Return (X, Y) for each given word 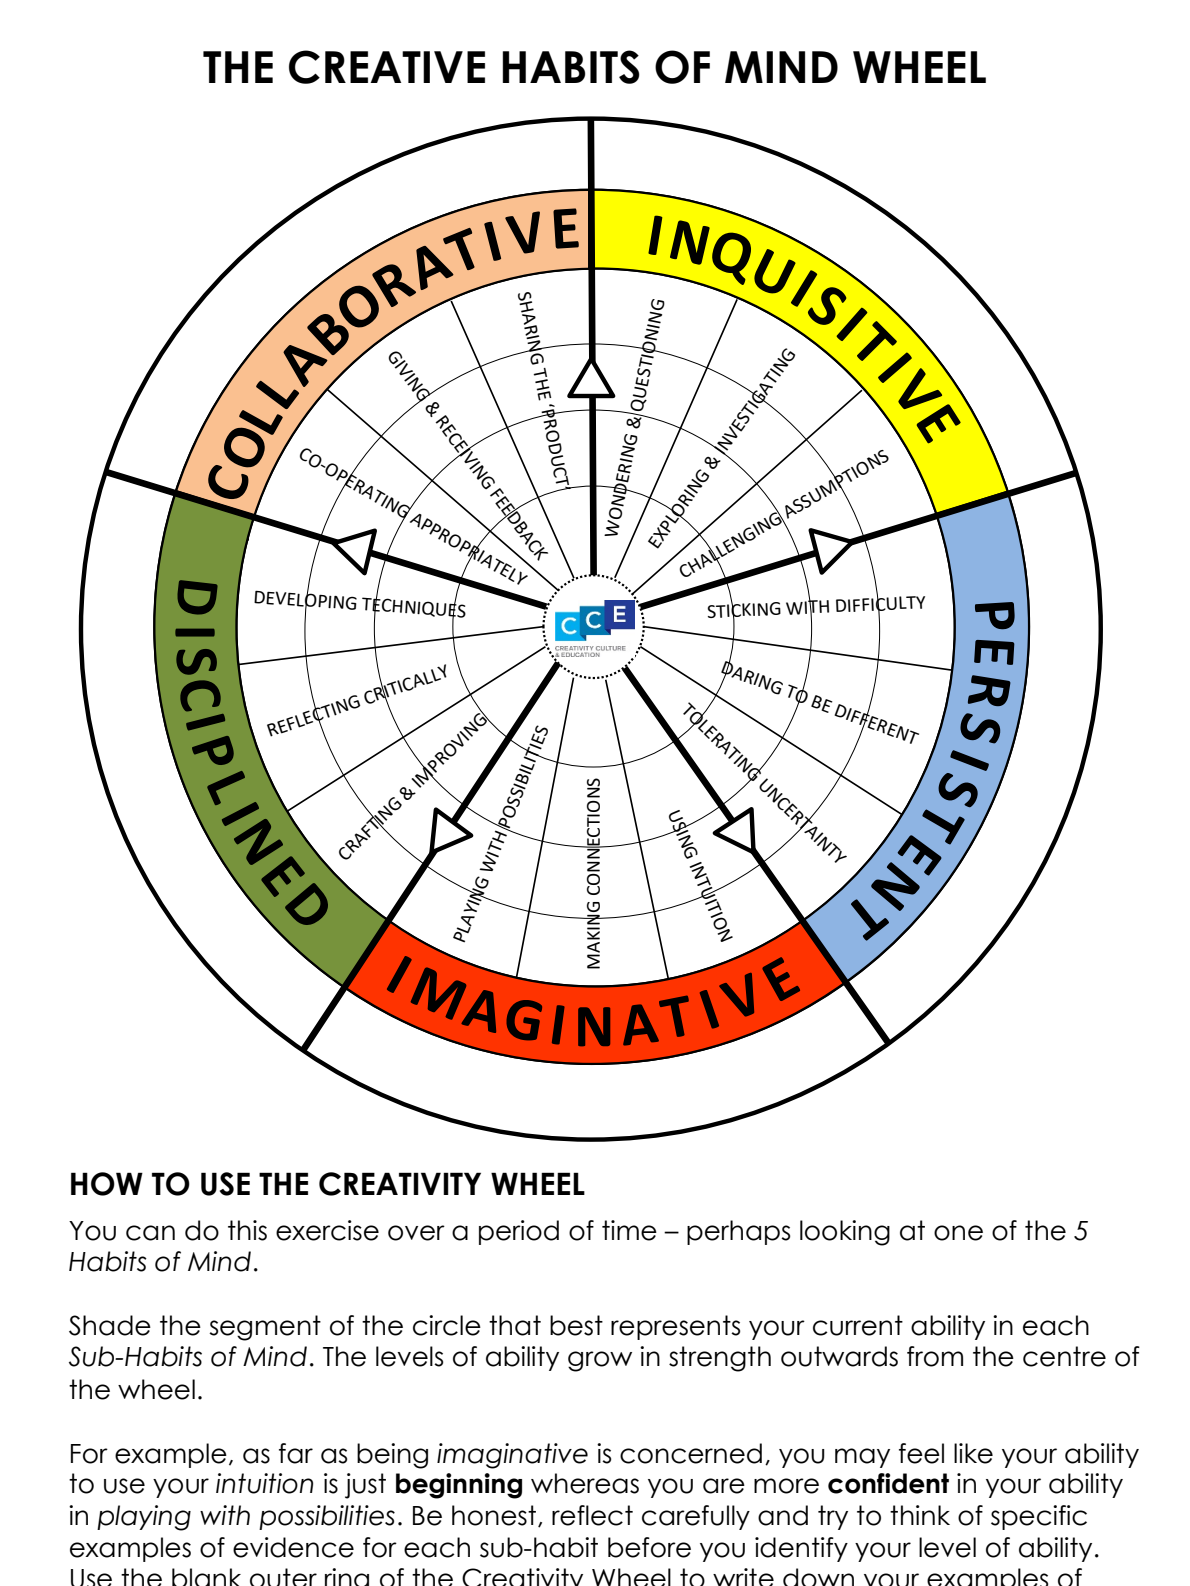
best (576, 1325)
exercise (327, 1230)
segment (265, 1328)
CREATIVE (387, 67)
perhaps (738, 1232)
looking (845, 1233)
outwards (839, 1356)
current (858, 1325)
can (150, 1233)
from (935, 1356)
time (629, 1230)
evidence (293, 1547)
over (416, 1233)
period (519, 1232)
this (247, 1230)
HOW (107, 1184)
